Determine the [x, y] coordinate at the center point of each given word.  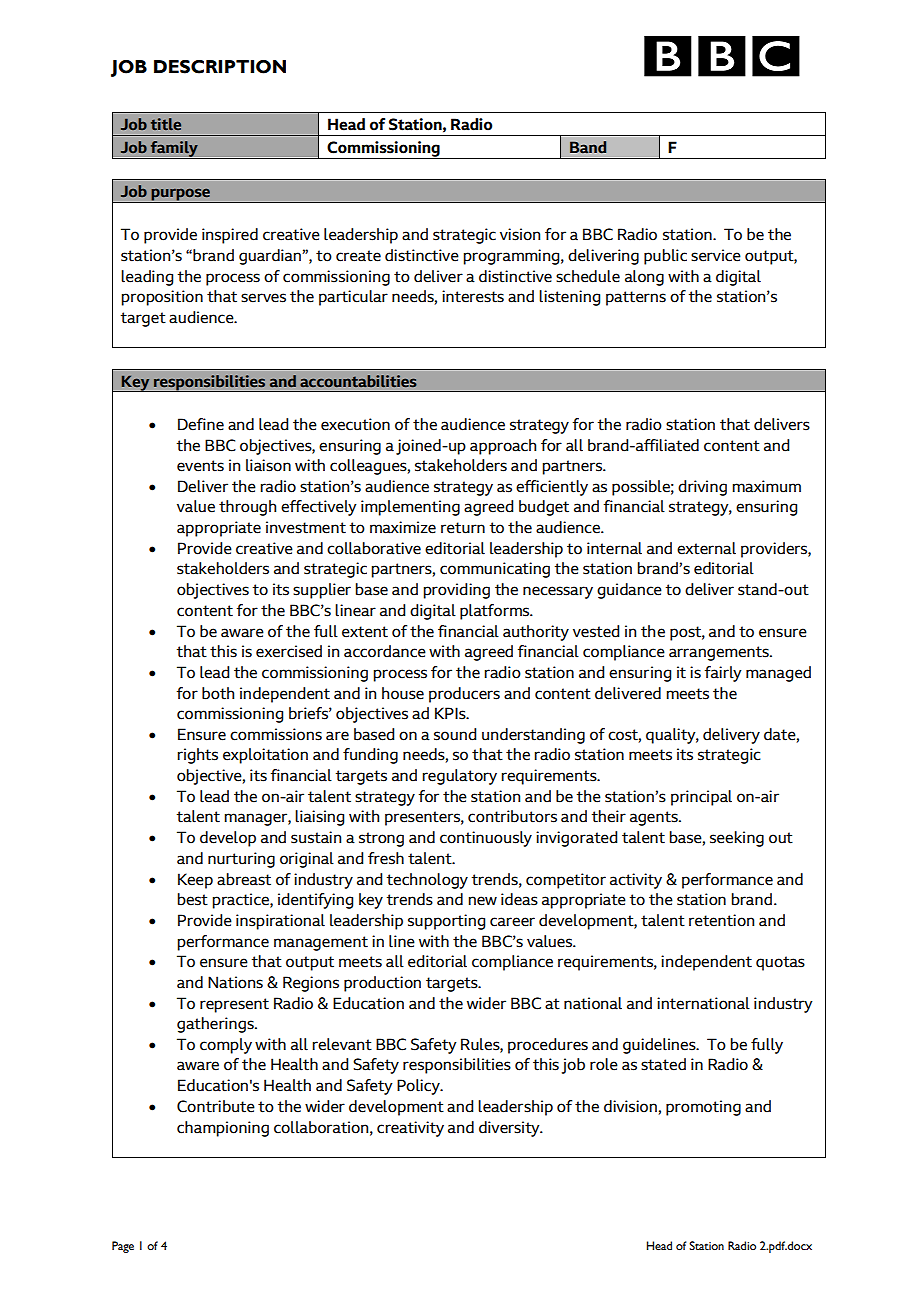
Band [588, 147]
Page [123, 1247]
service [716, 255]
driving [702, 488]
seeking [737, 839]
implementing [410, 508]
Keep [195, 881]
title [166, 124]
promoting [703, 1108]
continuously [486, 839]
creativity [410, 1129]
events [200, 466]
